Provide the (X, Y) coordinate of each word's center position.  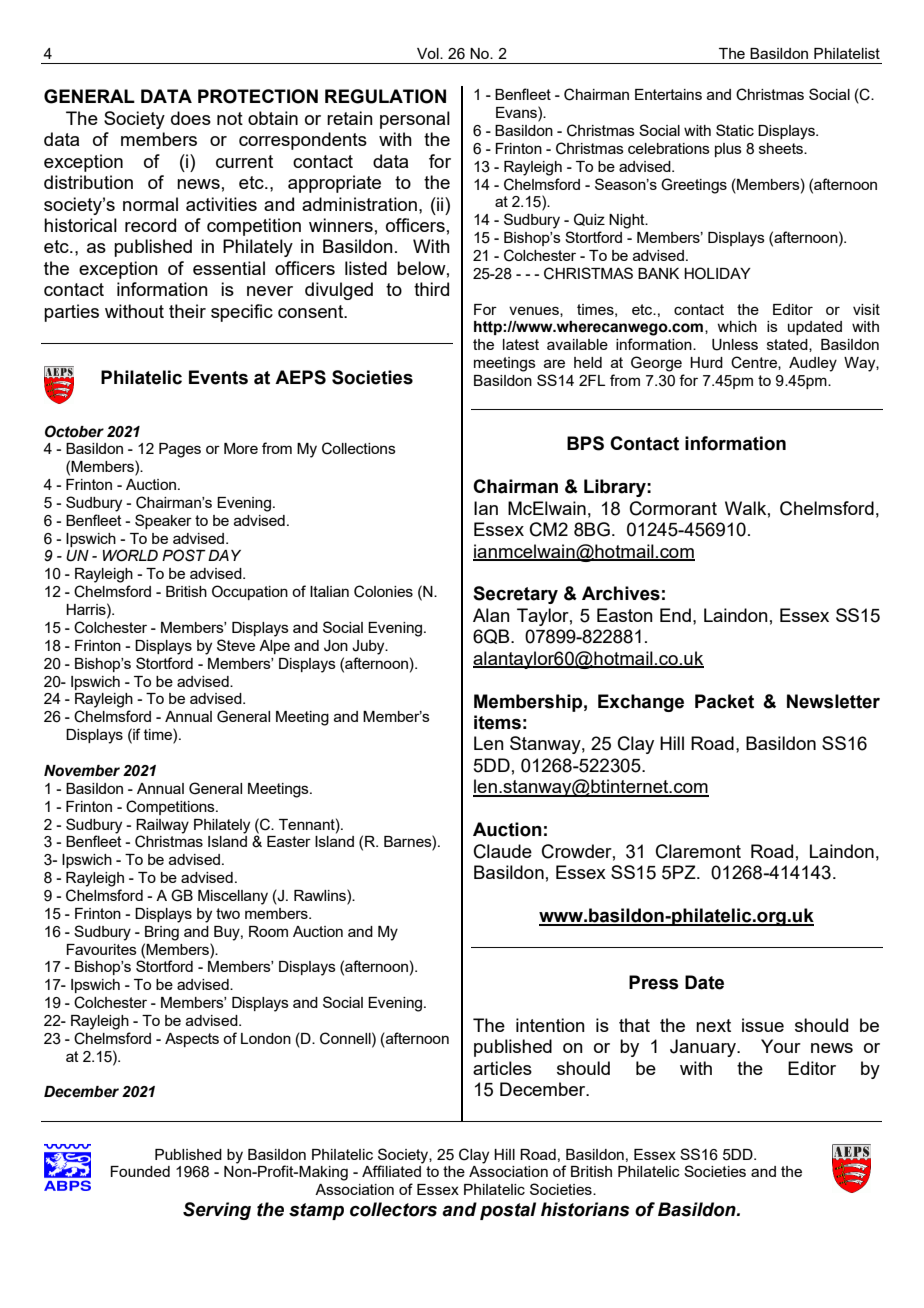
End (675, 615)
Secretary (515, 595)
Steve (236, 645)
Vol (429, 53)
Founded (140, 1171)
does (191, 118)
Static (735, 130)
